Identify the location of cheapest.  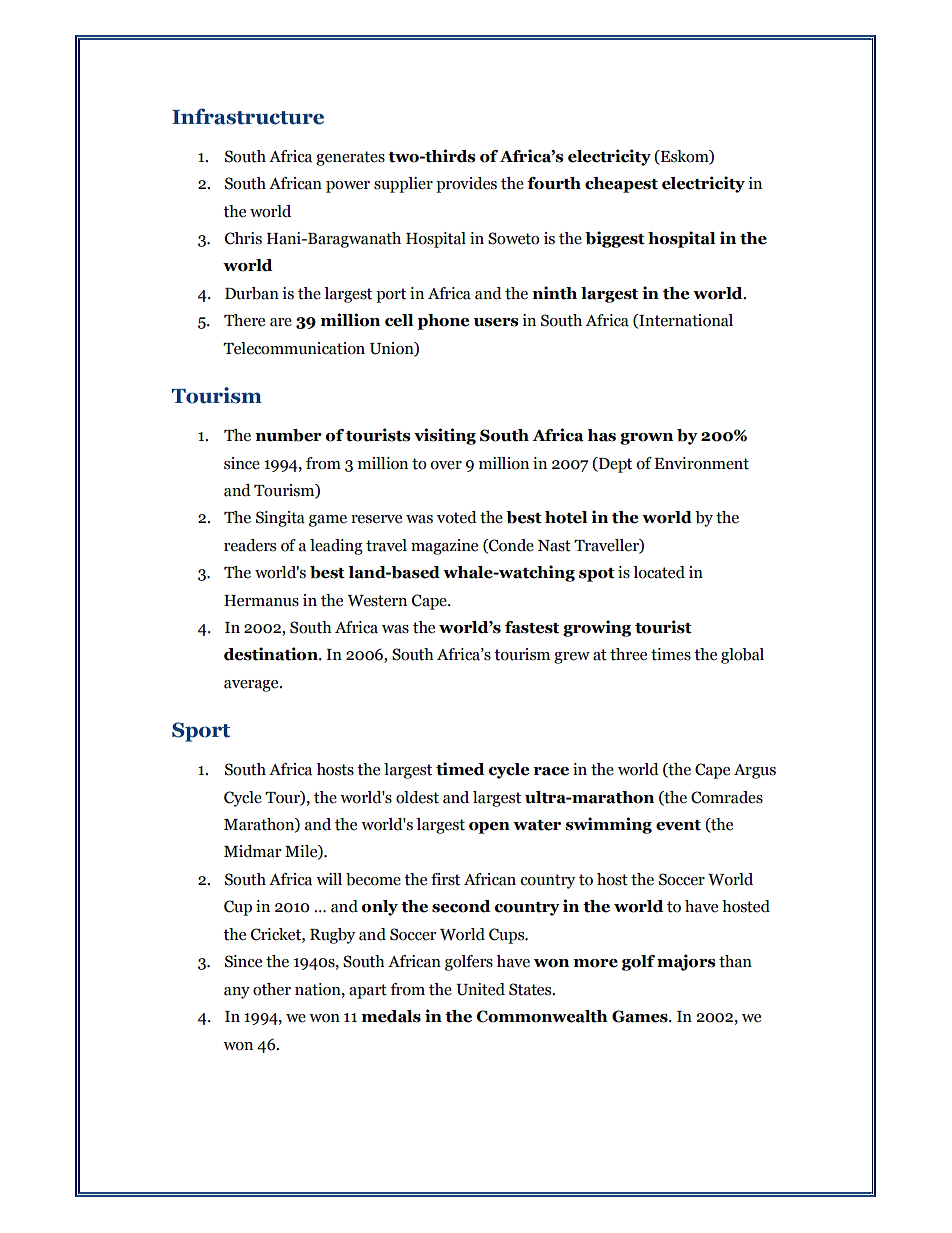
(621, 185).
